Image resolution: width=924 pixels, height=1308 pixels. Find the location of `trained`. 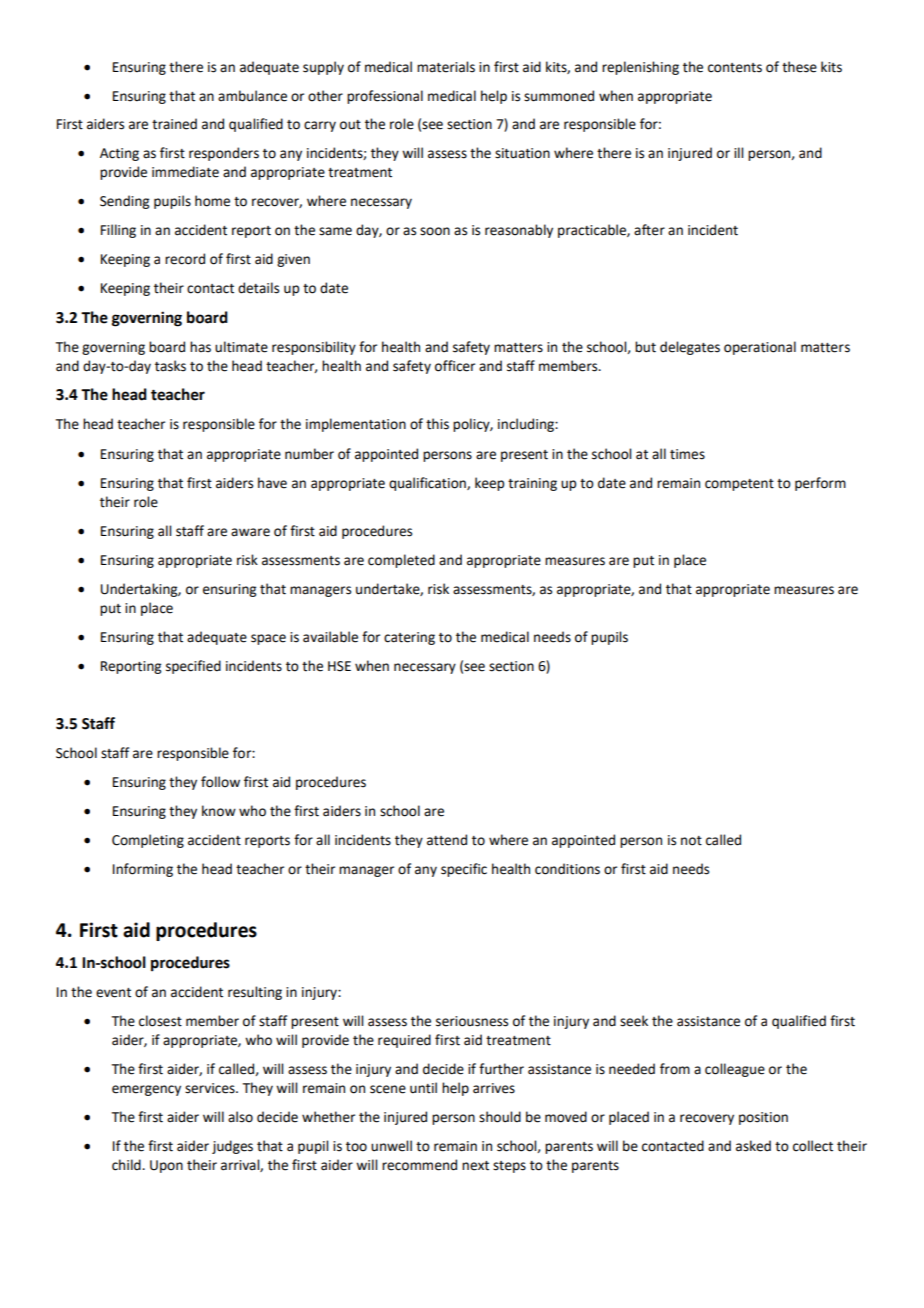

trained is located at coordinates (174, 124).
